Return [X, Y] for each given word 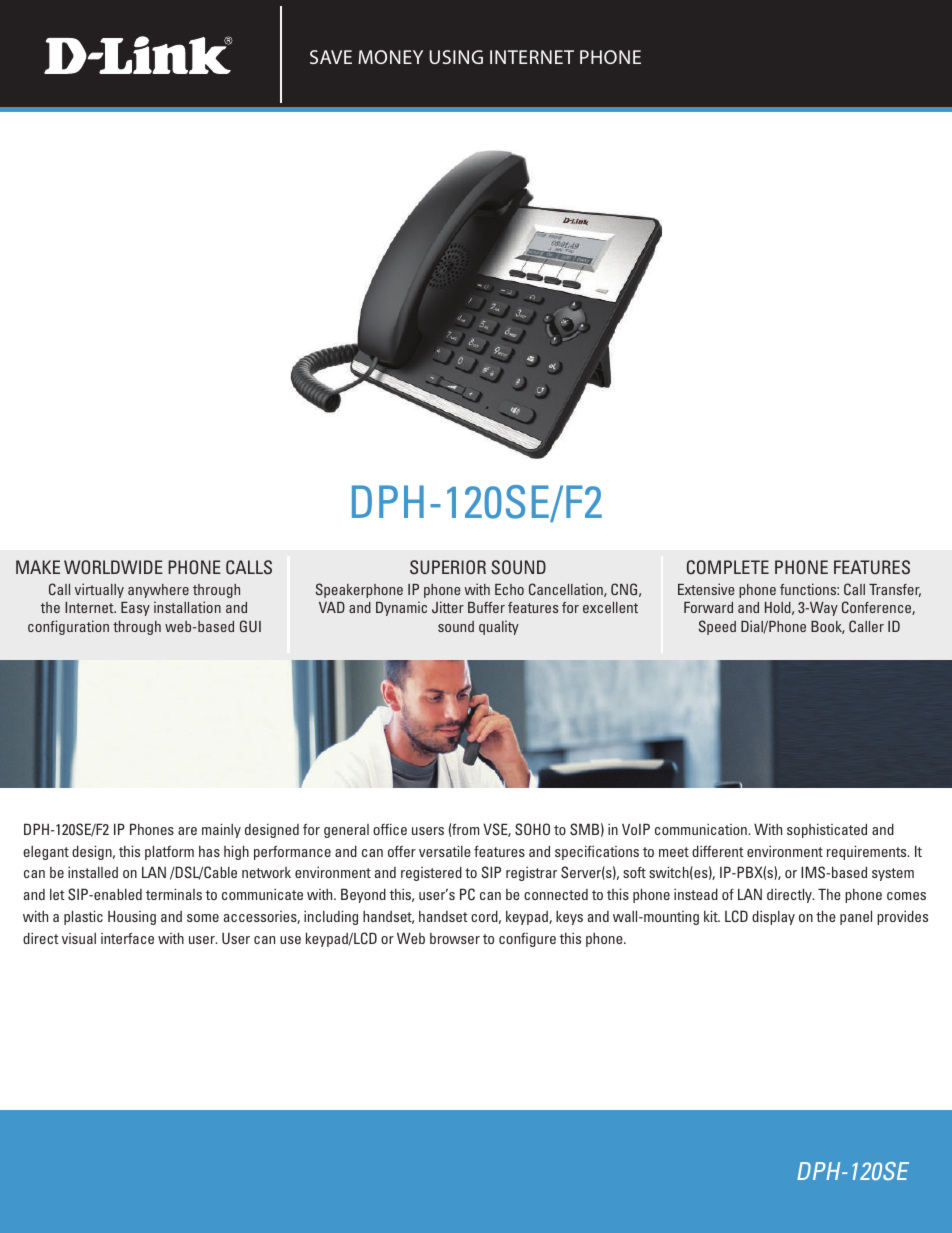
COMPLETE [728, 567]
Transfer [895, 590]
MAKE [38, 567]
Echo [509, 589]
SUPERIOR [448, 567]
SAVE [331, 57]
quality [499, 627]
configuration [68, 627]
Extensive [706, 589]
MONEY [390, 57]
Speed [717, 627]
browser [455, 938]
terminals [174, 894]
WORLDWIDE [113, 567]
